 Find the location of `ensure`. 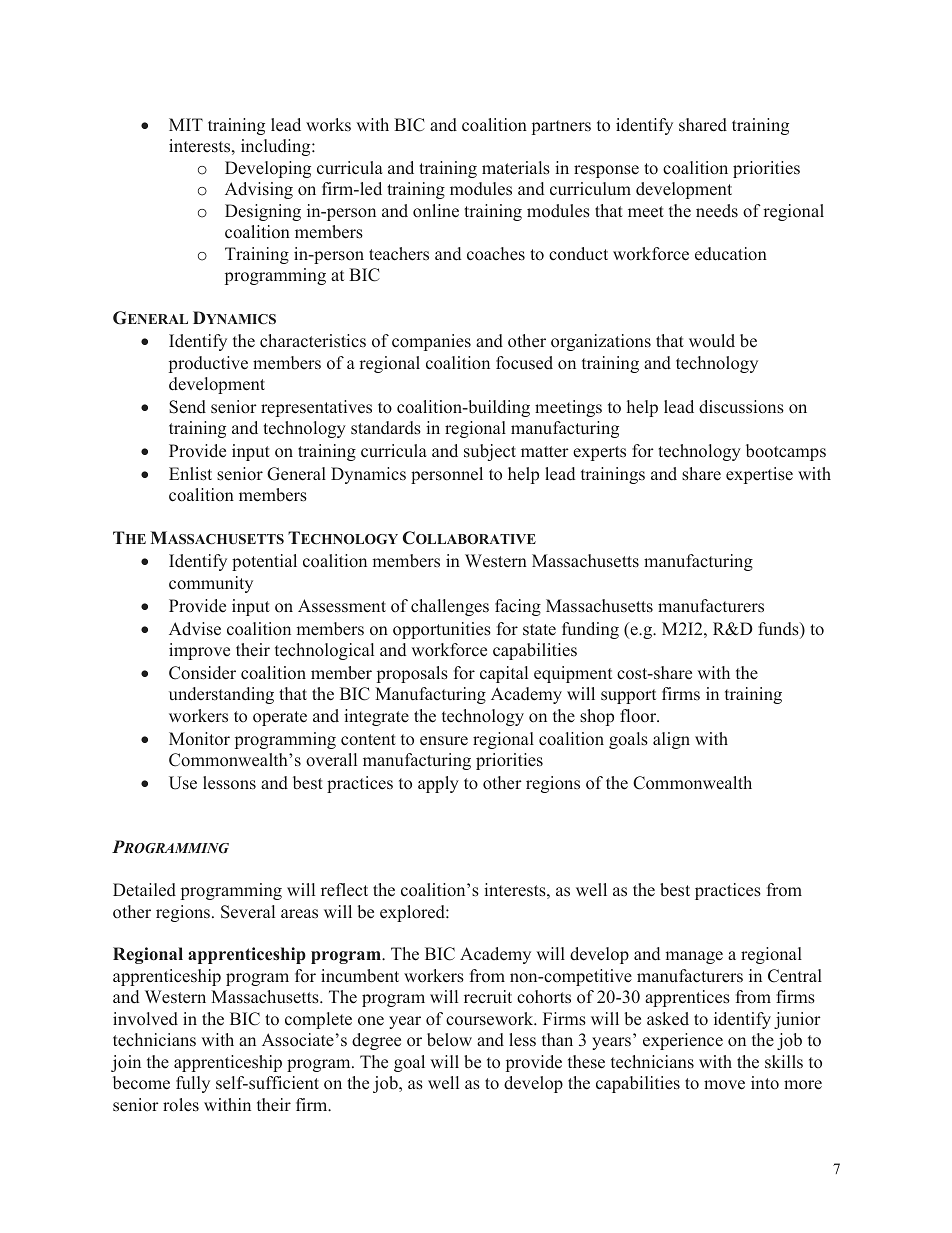

ensure is located at coordinates (444, 741).
